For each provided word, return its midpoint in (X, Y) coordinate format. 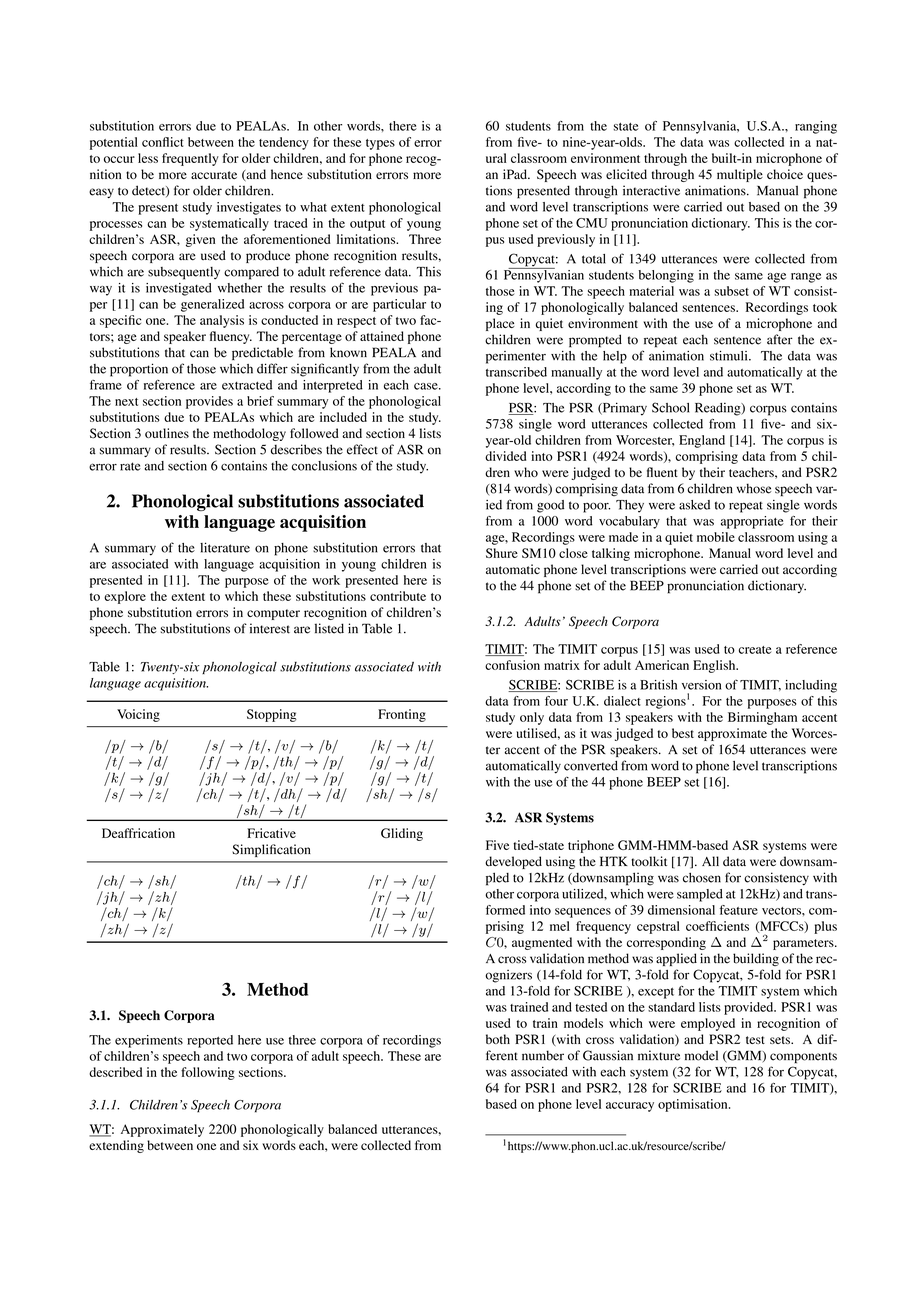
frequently (190, 159)
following (208, 1073)
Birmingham (762, 718)
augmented (542, 943)
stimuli (730, 356)
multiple (740, 175)
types (380, 144)
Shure (502, 553)
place (500, 324)
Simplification (271, 850)
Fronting (402, 715)
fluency (231, 337)
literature (225, 547)
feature (739, 910)
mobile (716, 537)
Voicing (138, 715)
